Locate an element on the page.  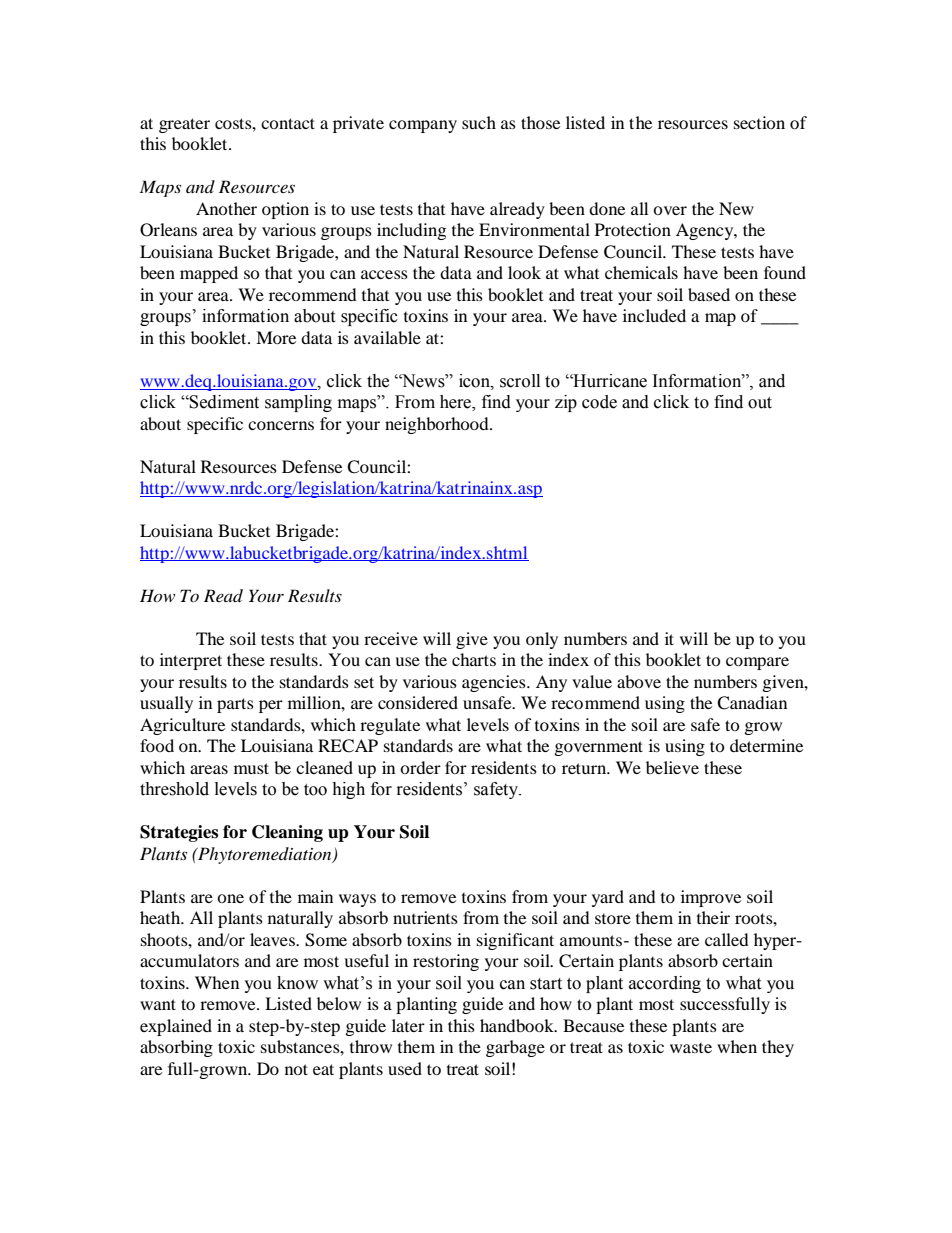
explained is located at coordinates (176, 1027).
